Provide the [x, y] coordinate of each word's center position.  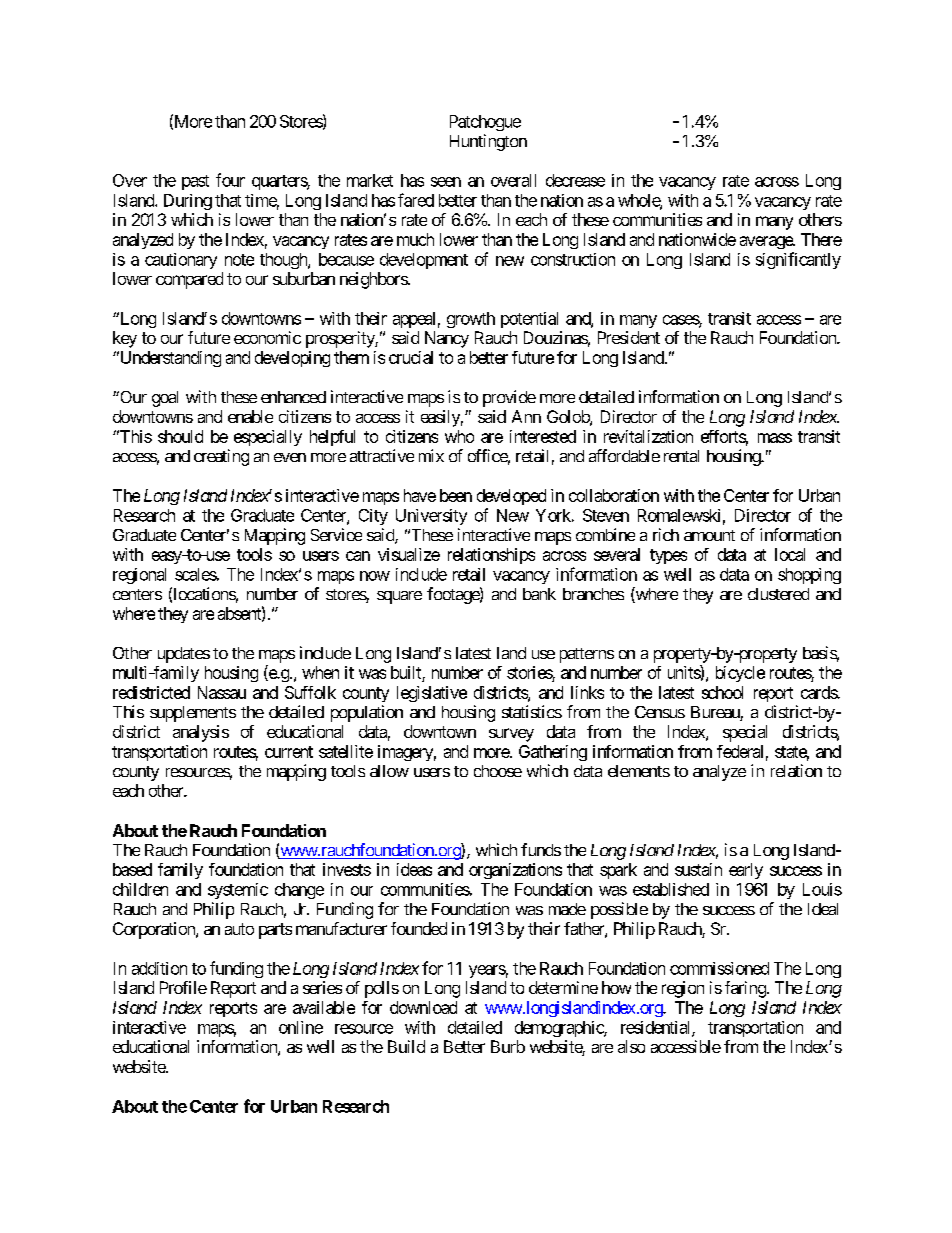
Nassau [222, 692]
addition [159, 968]
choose [498, 771]
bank [539, 594]
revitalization [648, 436]
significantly [798, 260]
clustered [778, 594]
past [195, 182]
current [289, 752]
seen [446, 182]
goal [165, 399]
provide [509, 398]
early [746, 871]
